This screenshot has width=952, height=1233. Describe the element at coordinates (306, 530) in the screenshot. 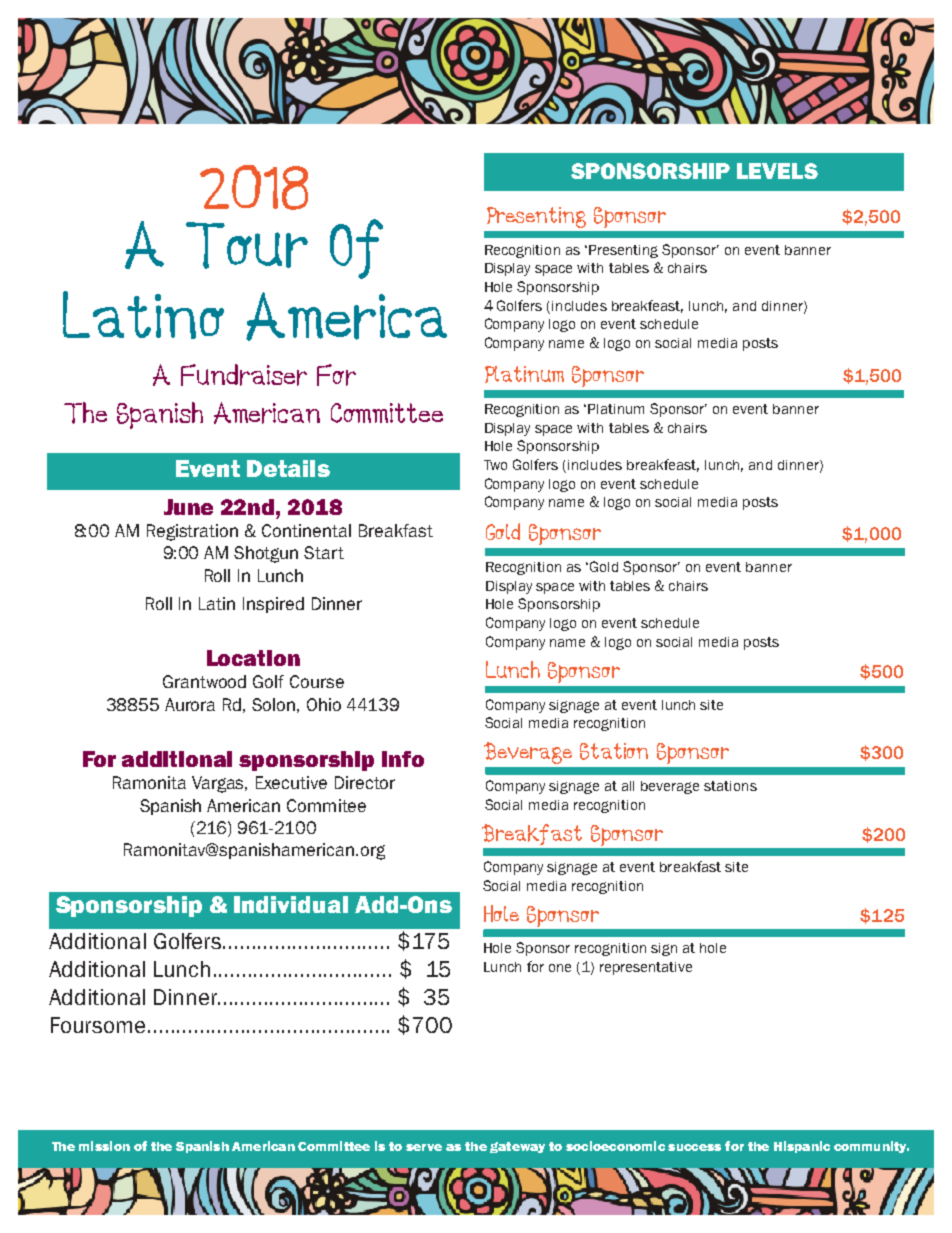

I see `Continental` at that location.
